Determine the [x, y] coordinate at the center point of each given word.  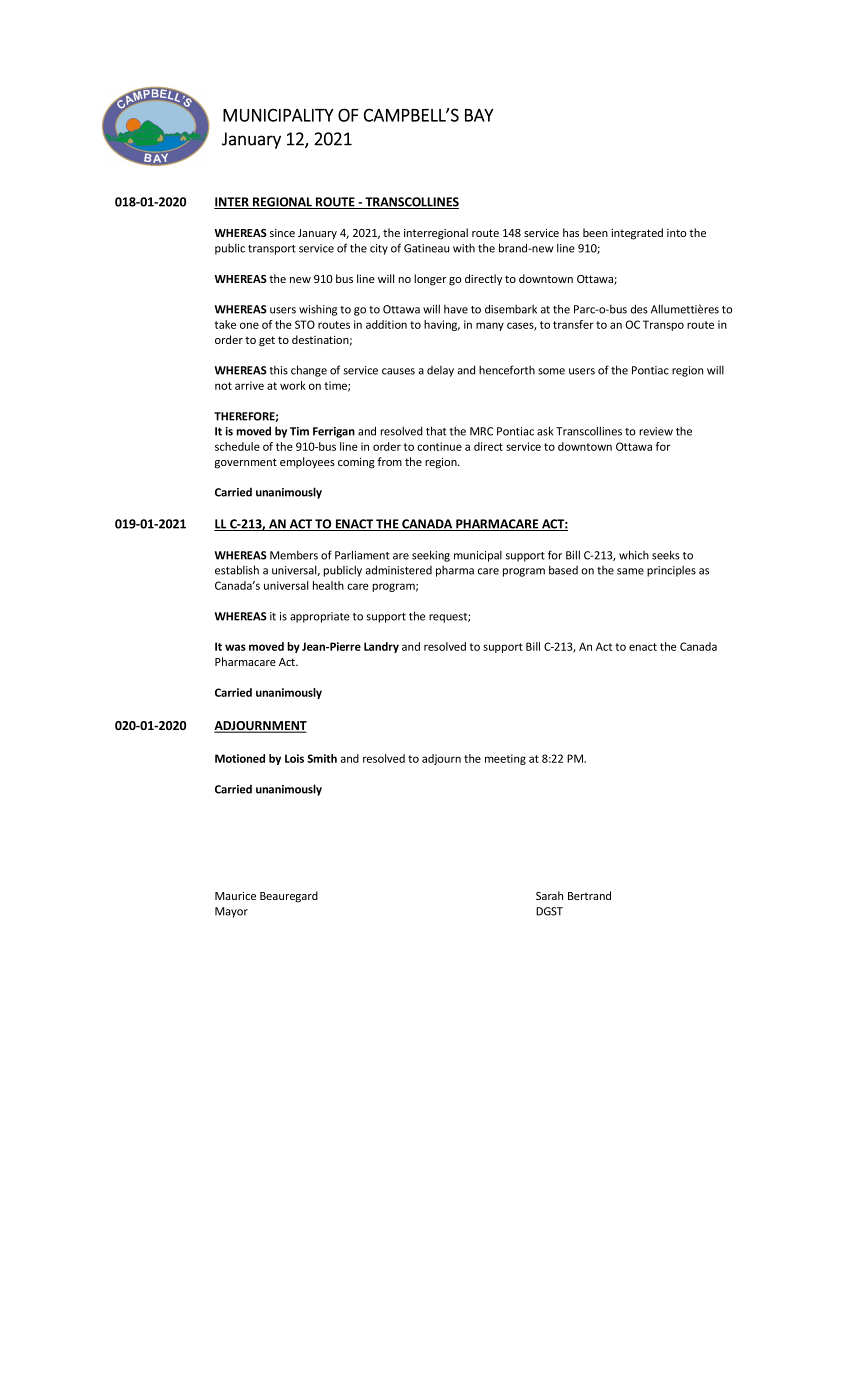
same [630, 571]
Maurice [235, 896]
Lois [294, 758]
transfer [573, 324]
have [456, 309]
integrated [637, 234]
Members [294, 555]
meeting [505, 759]
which [634, 555]
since [282, 233]
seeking [431, 556]
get [267, 341]
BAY [479, 115]
